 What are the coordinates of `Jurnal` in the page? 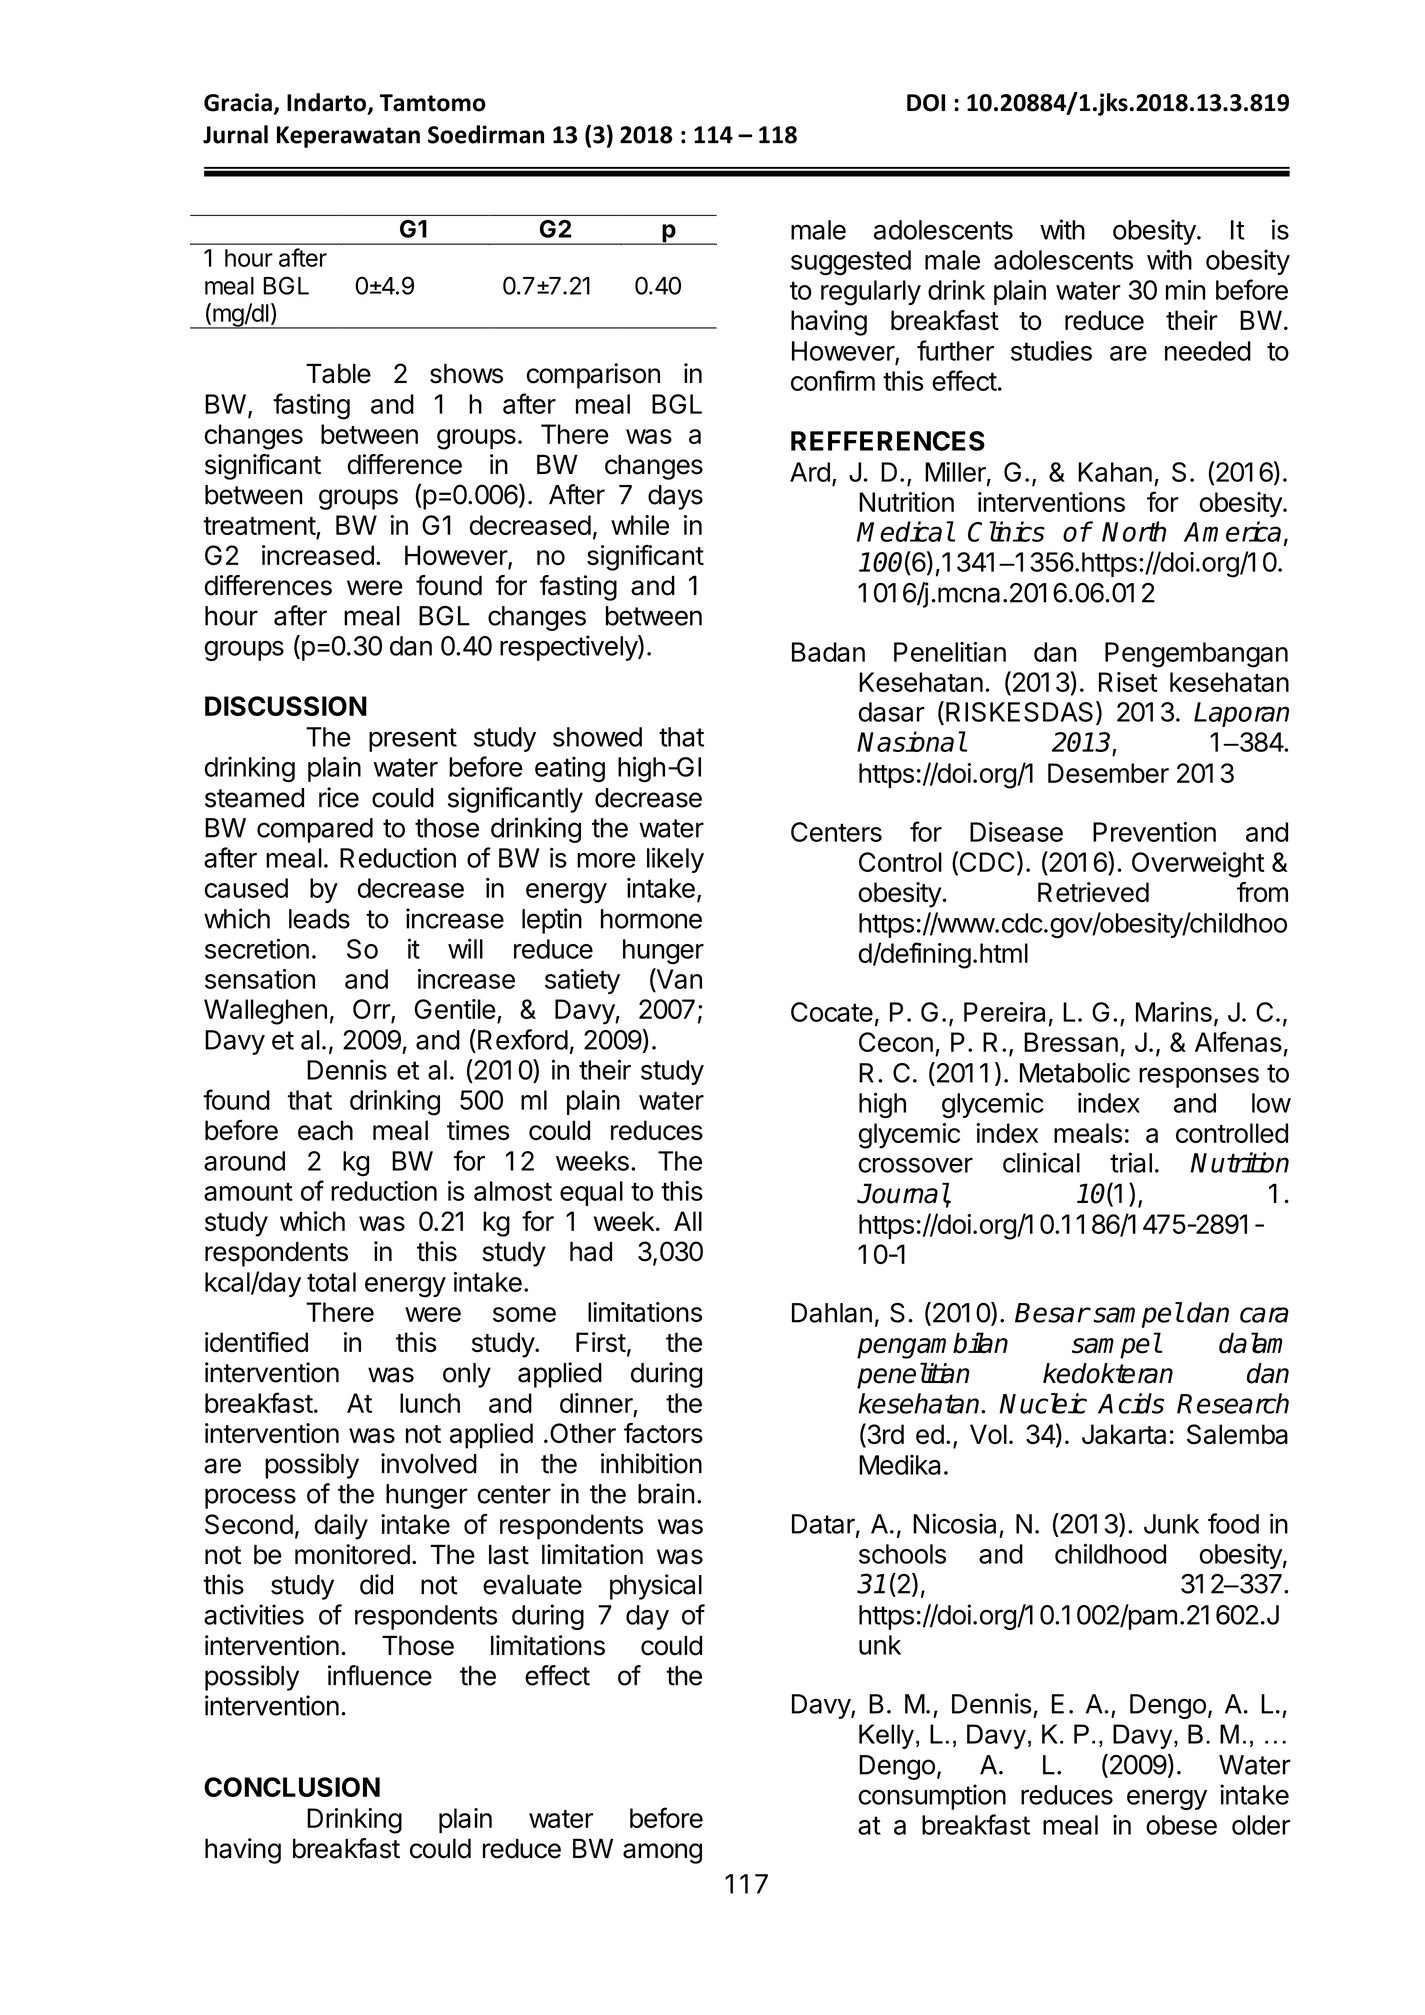 It's located at (235, 134).
